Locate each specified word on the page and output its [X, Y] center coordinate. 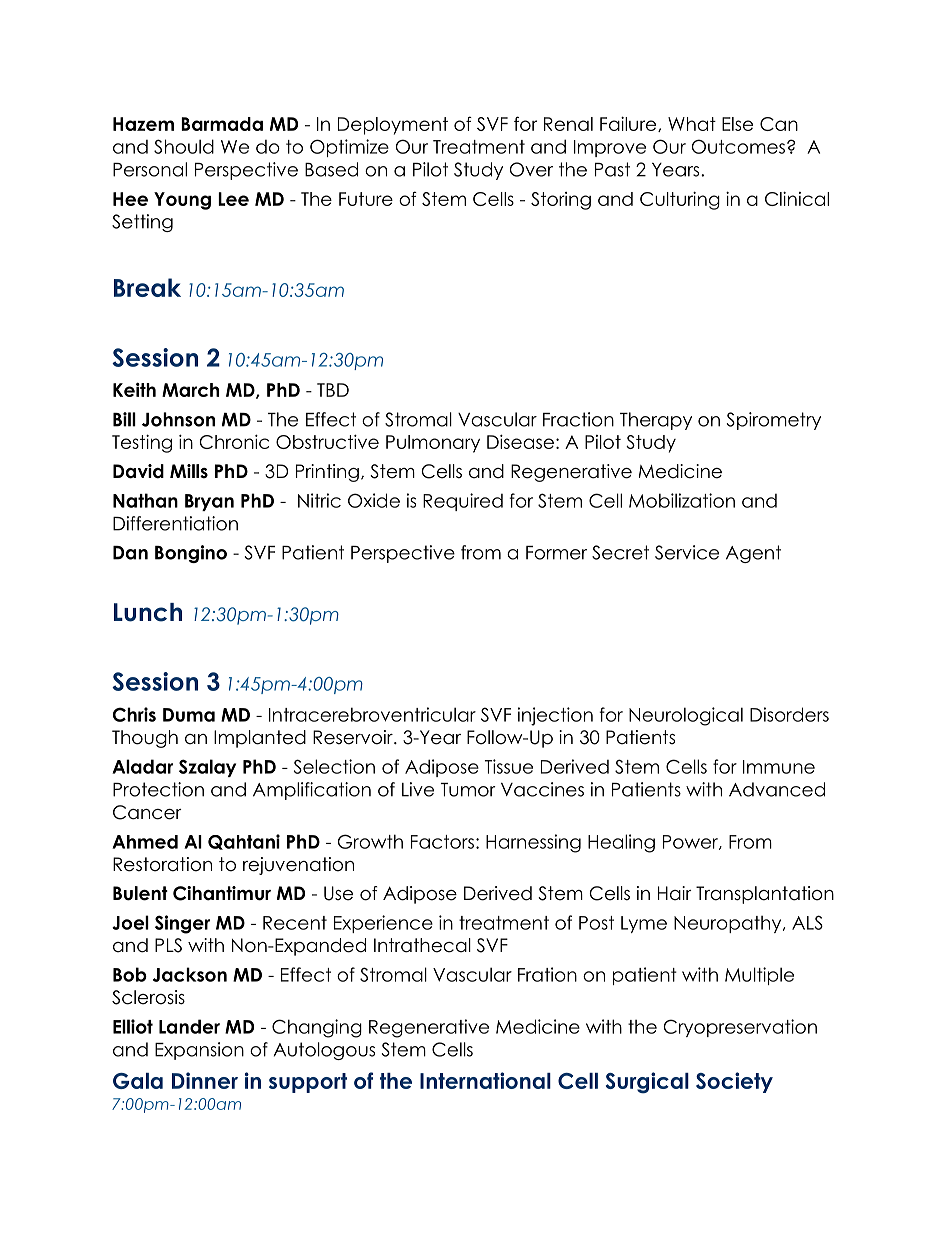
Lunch [148, 612]
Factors [442, 842]
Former [556, 553]
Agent [753, 554]
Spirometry [774, 421]
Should [184, 146]
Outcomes [738, 146]
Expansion [199, 1051]
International [485, 1080]
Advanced [777, 789]
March [190, 390]
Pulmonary [433, 444]
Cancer [147, 812]
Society [734, 1082]
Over [531, 169]
